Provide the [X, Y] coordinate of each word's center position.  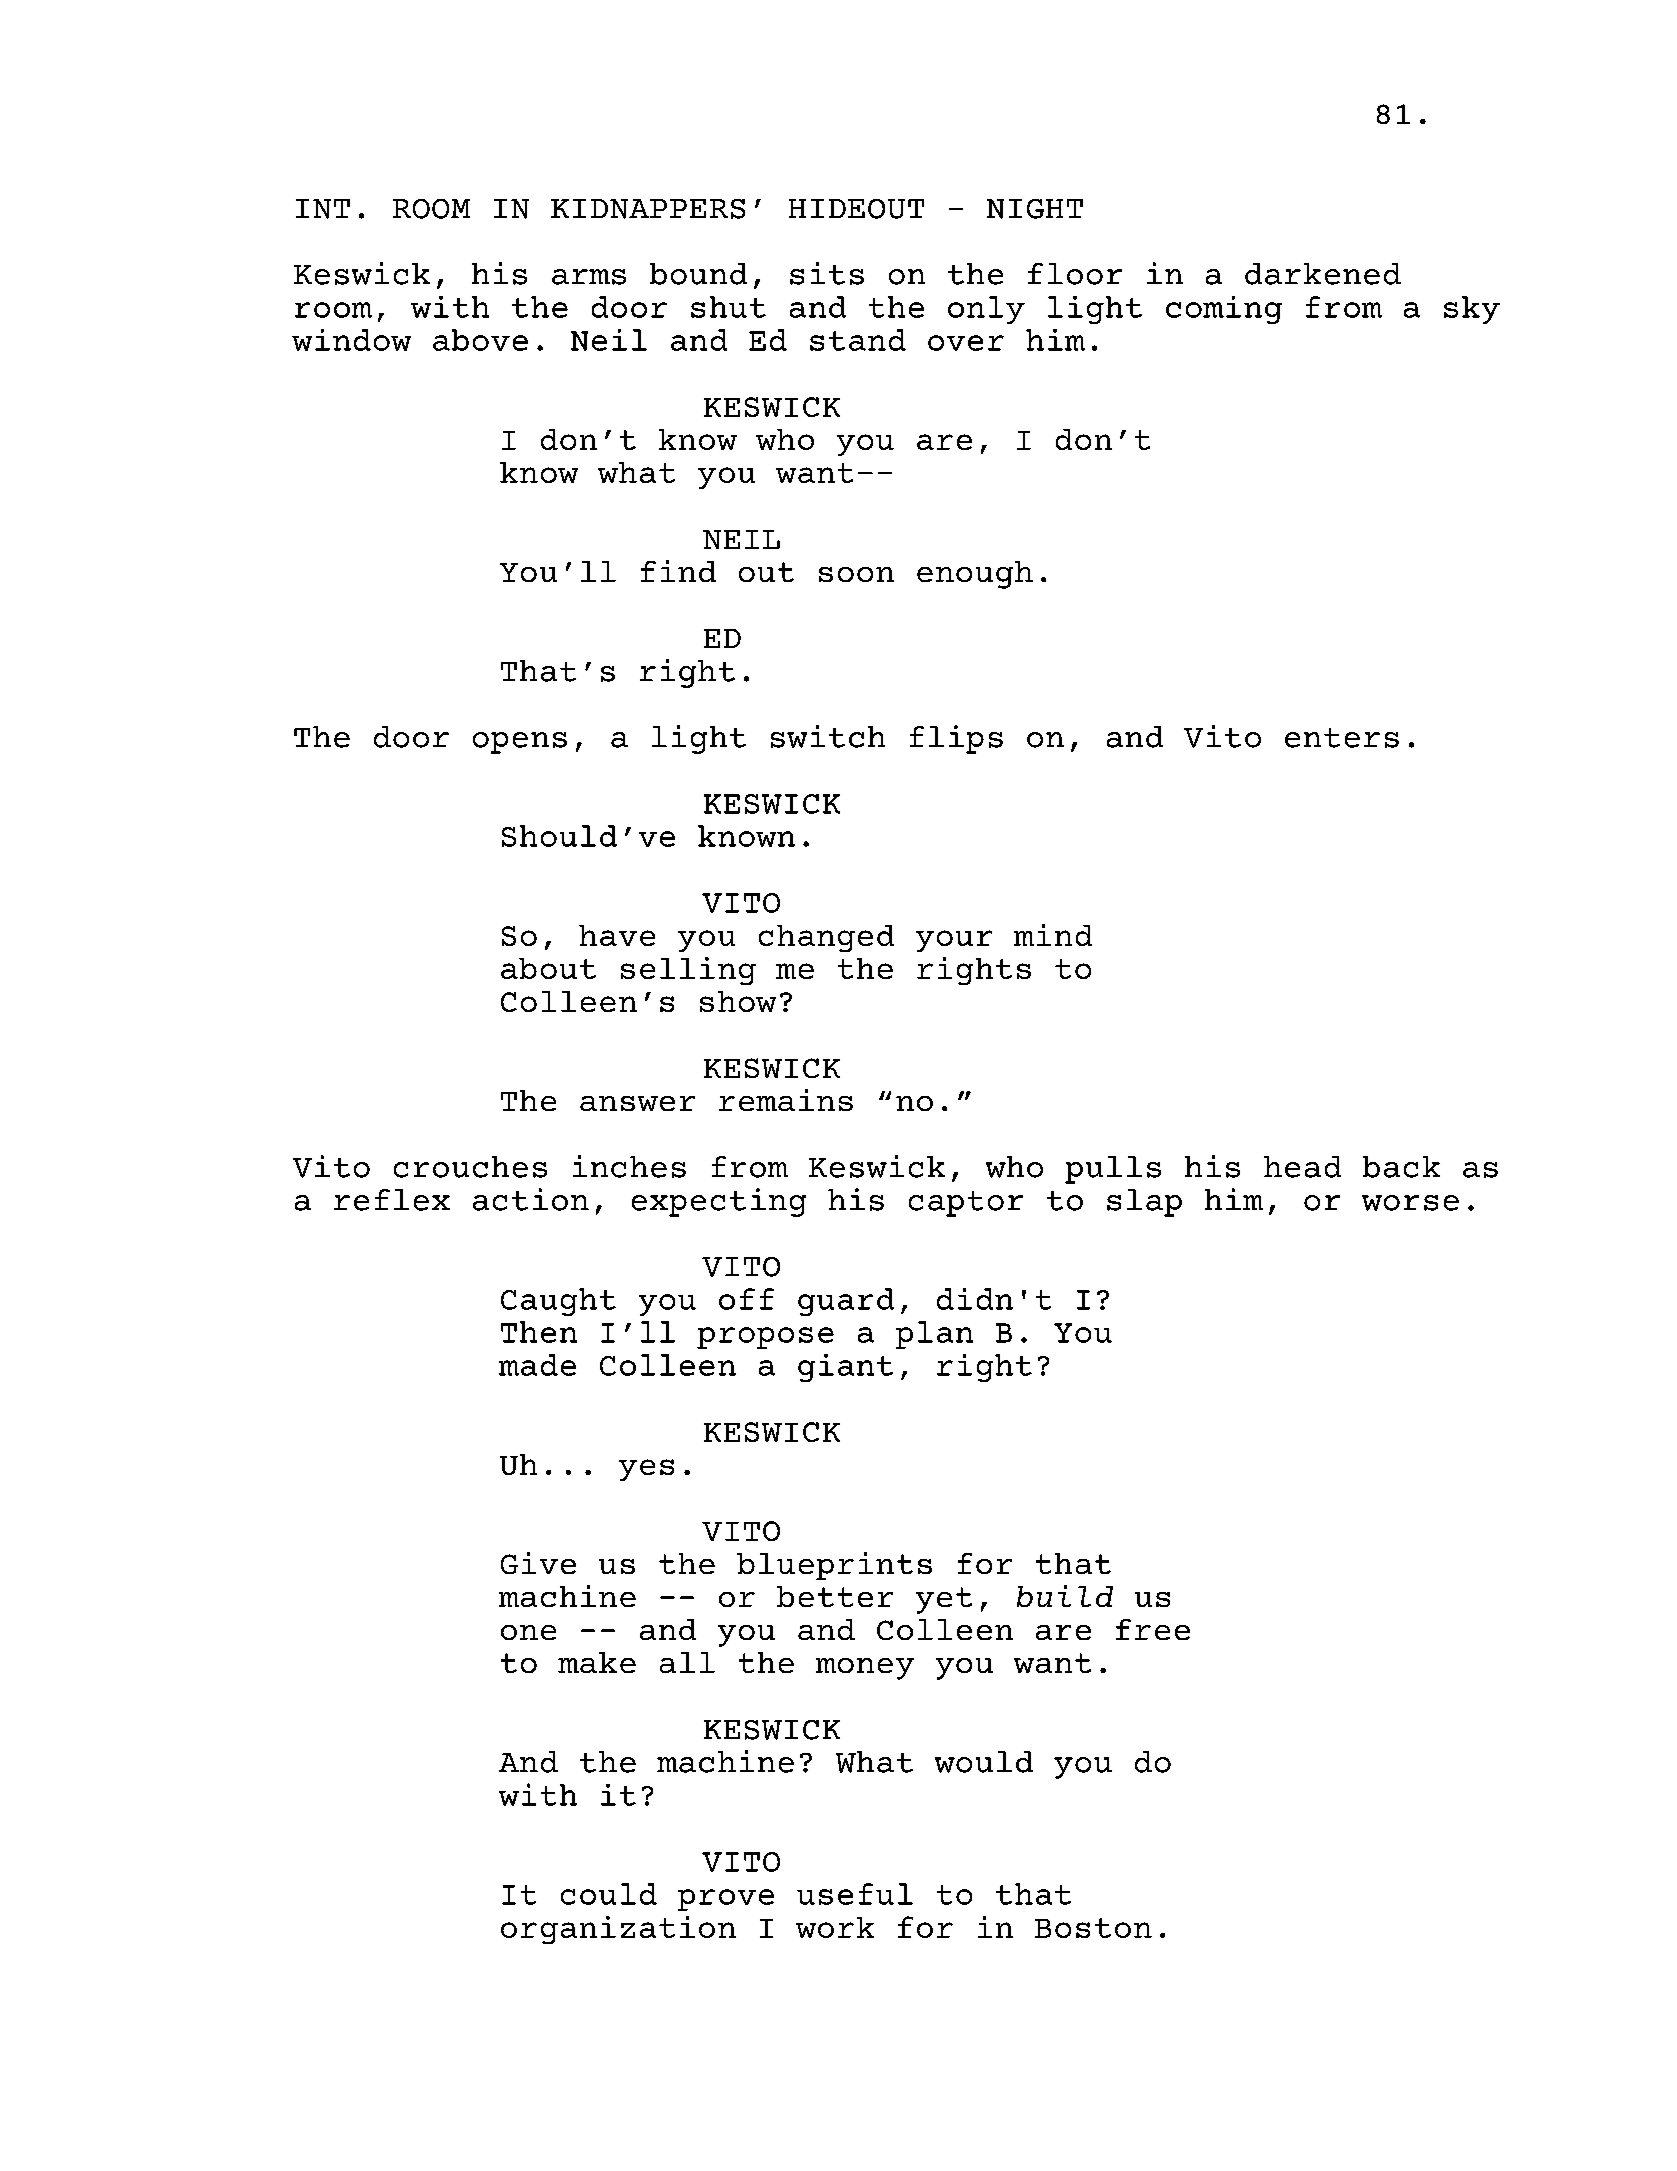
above [480, 340]
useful [855, 1894]
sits [827, 273]
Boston [1093, 1928]
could [609, 1894]
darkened [1323, 274]
